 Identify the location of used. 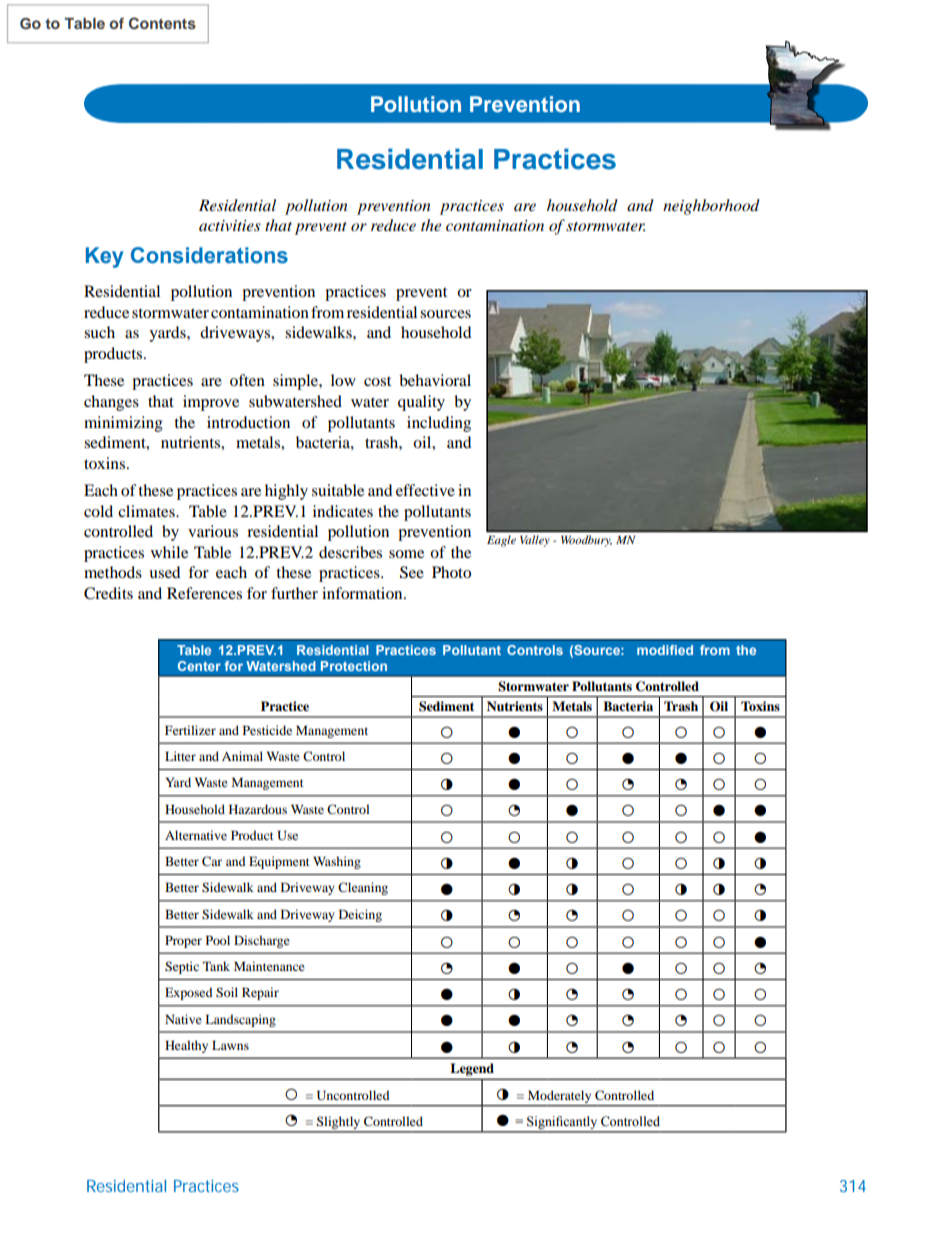
(164, 572).
